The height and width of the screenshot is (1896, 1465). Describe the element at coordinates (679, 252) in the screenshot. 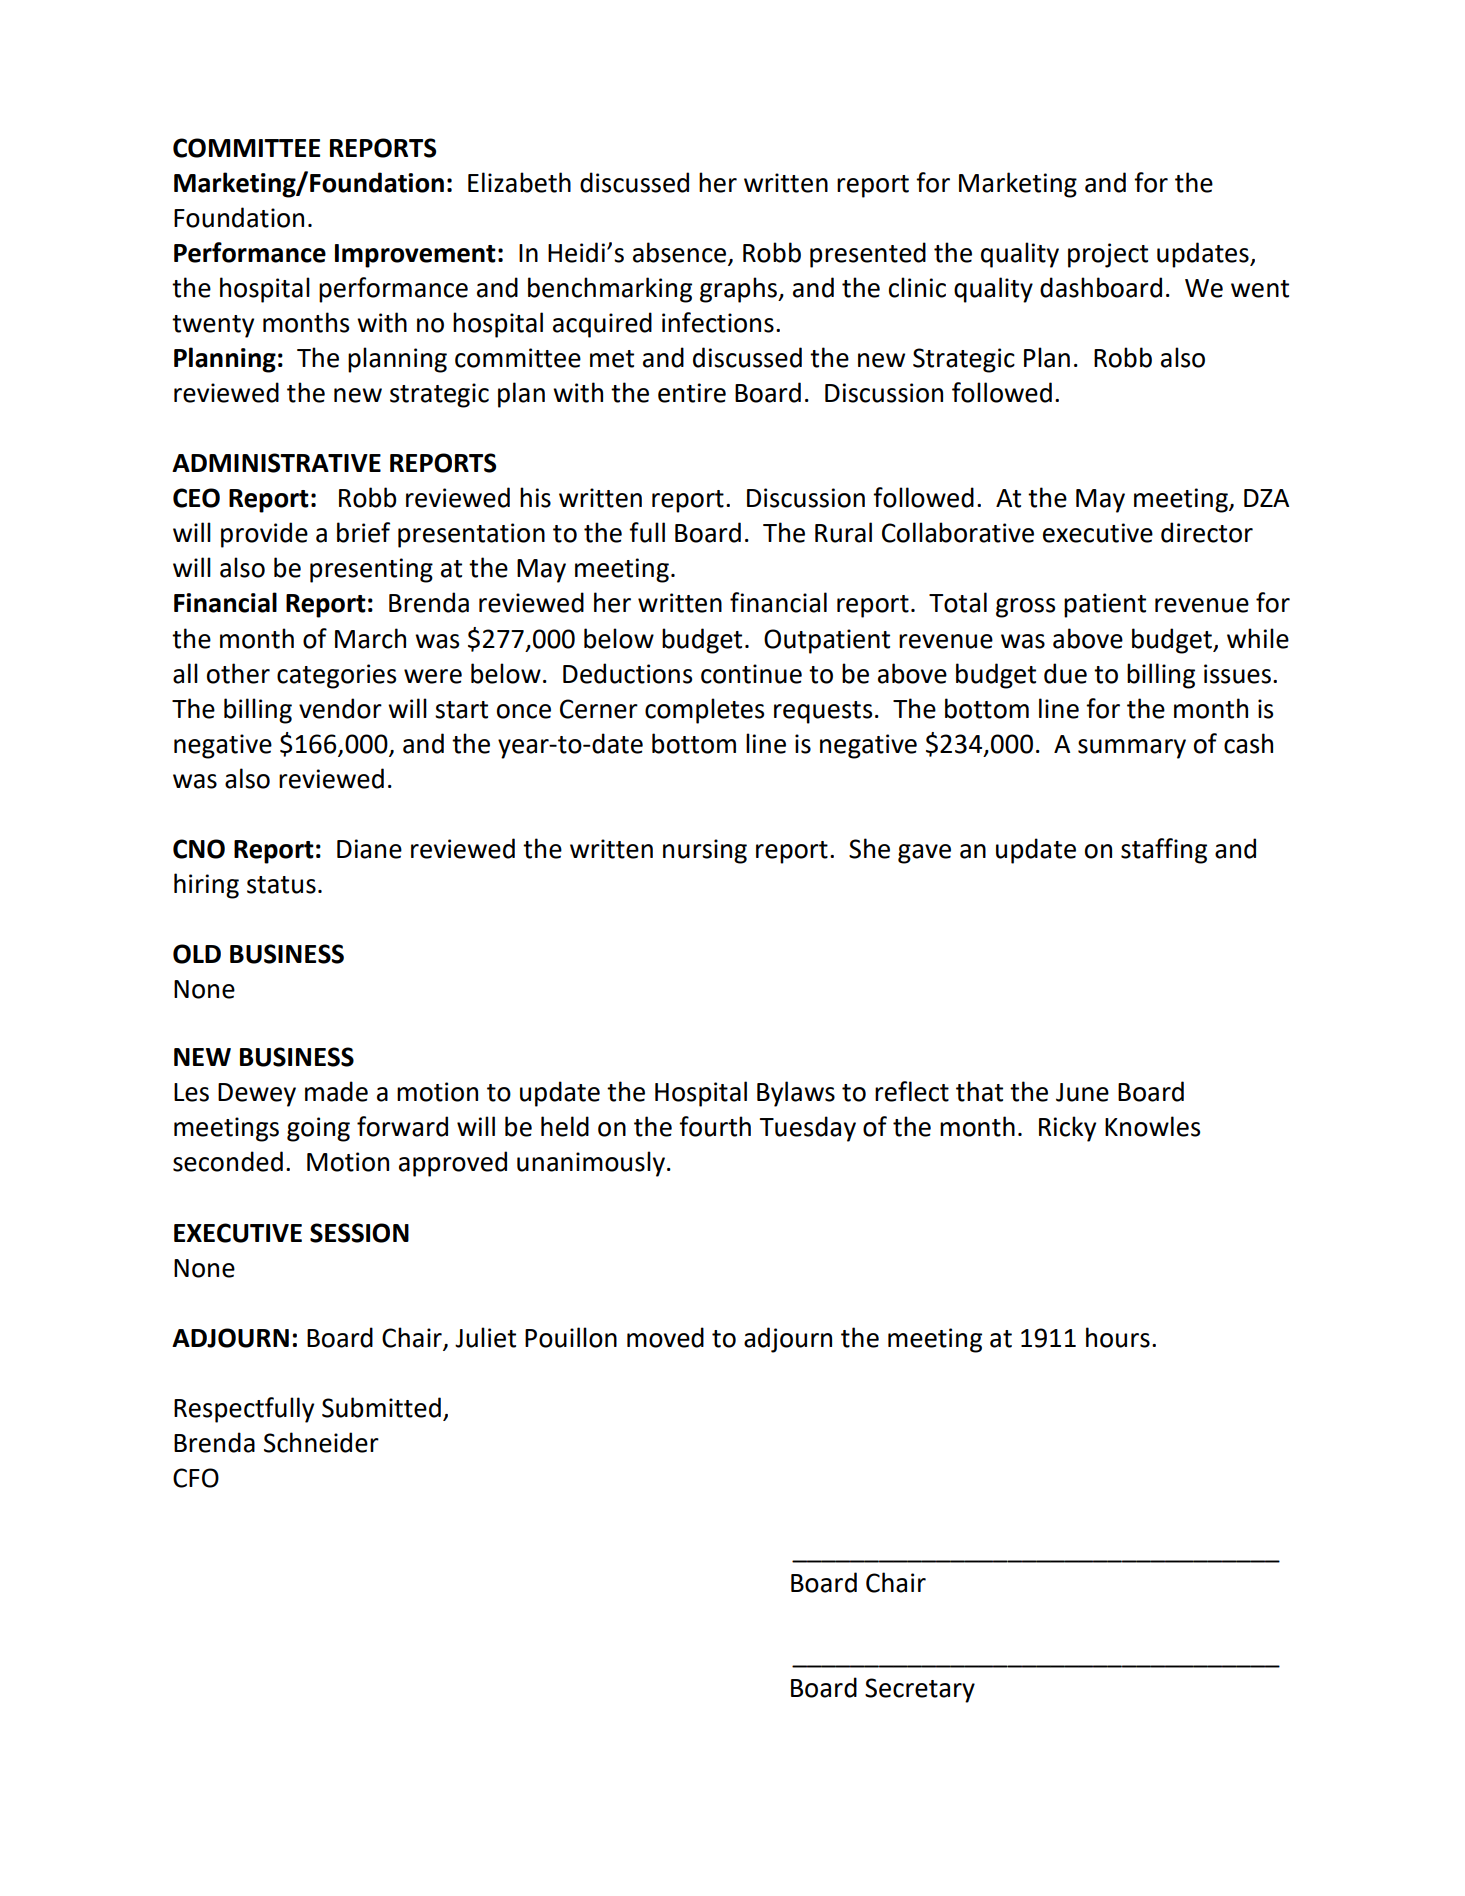

I see `absence` at that location.
